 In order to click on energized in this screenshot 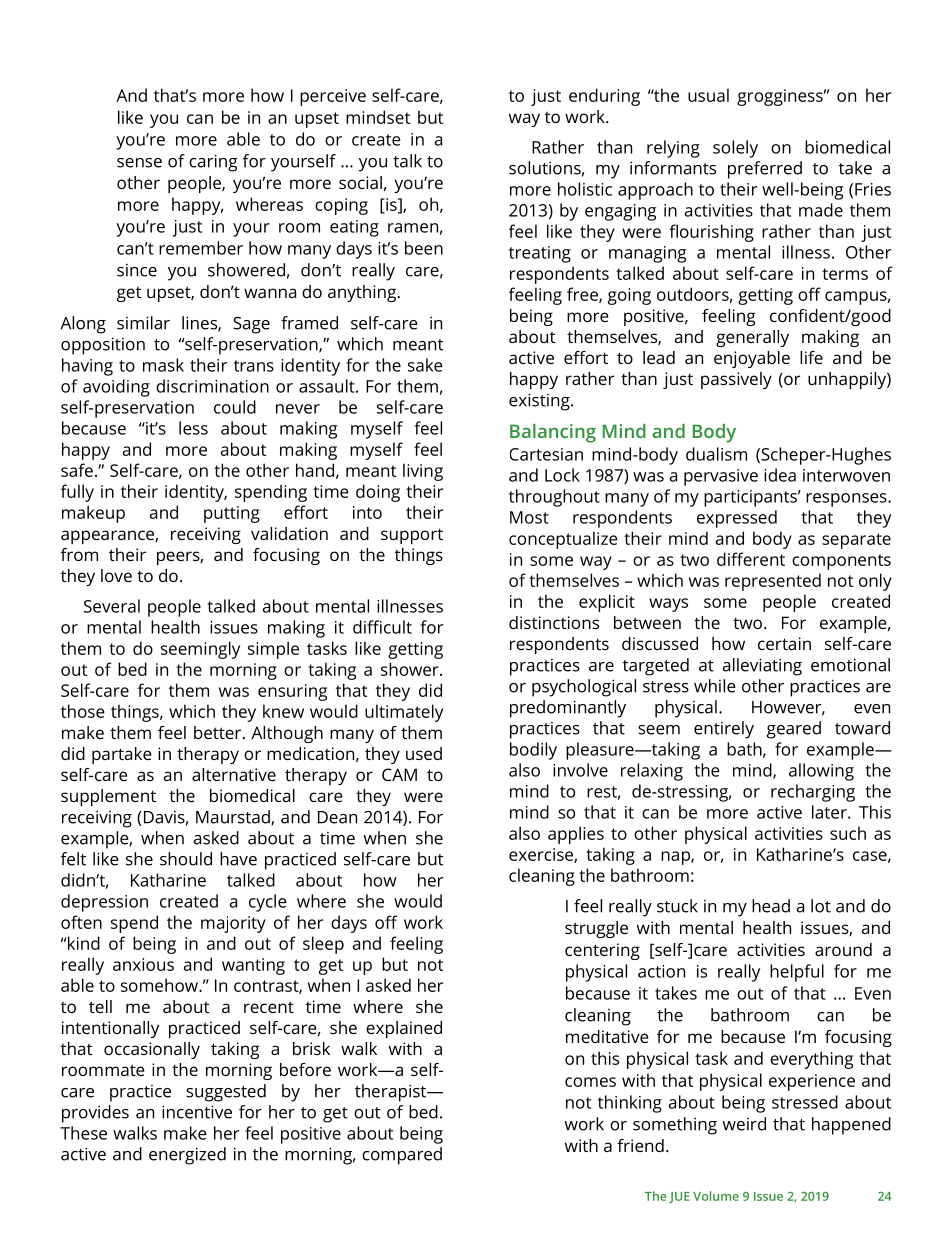, I will do `click(187, 1156)`.
